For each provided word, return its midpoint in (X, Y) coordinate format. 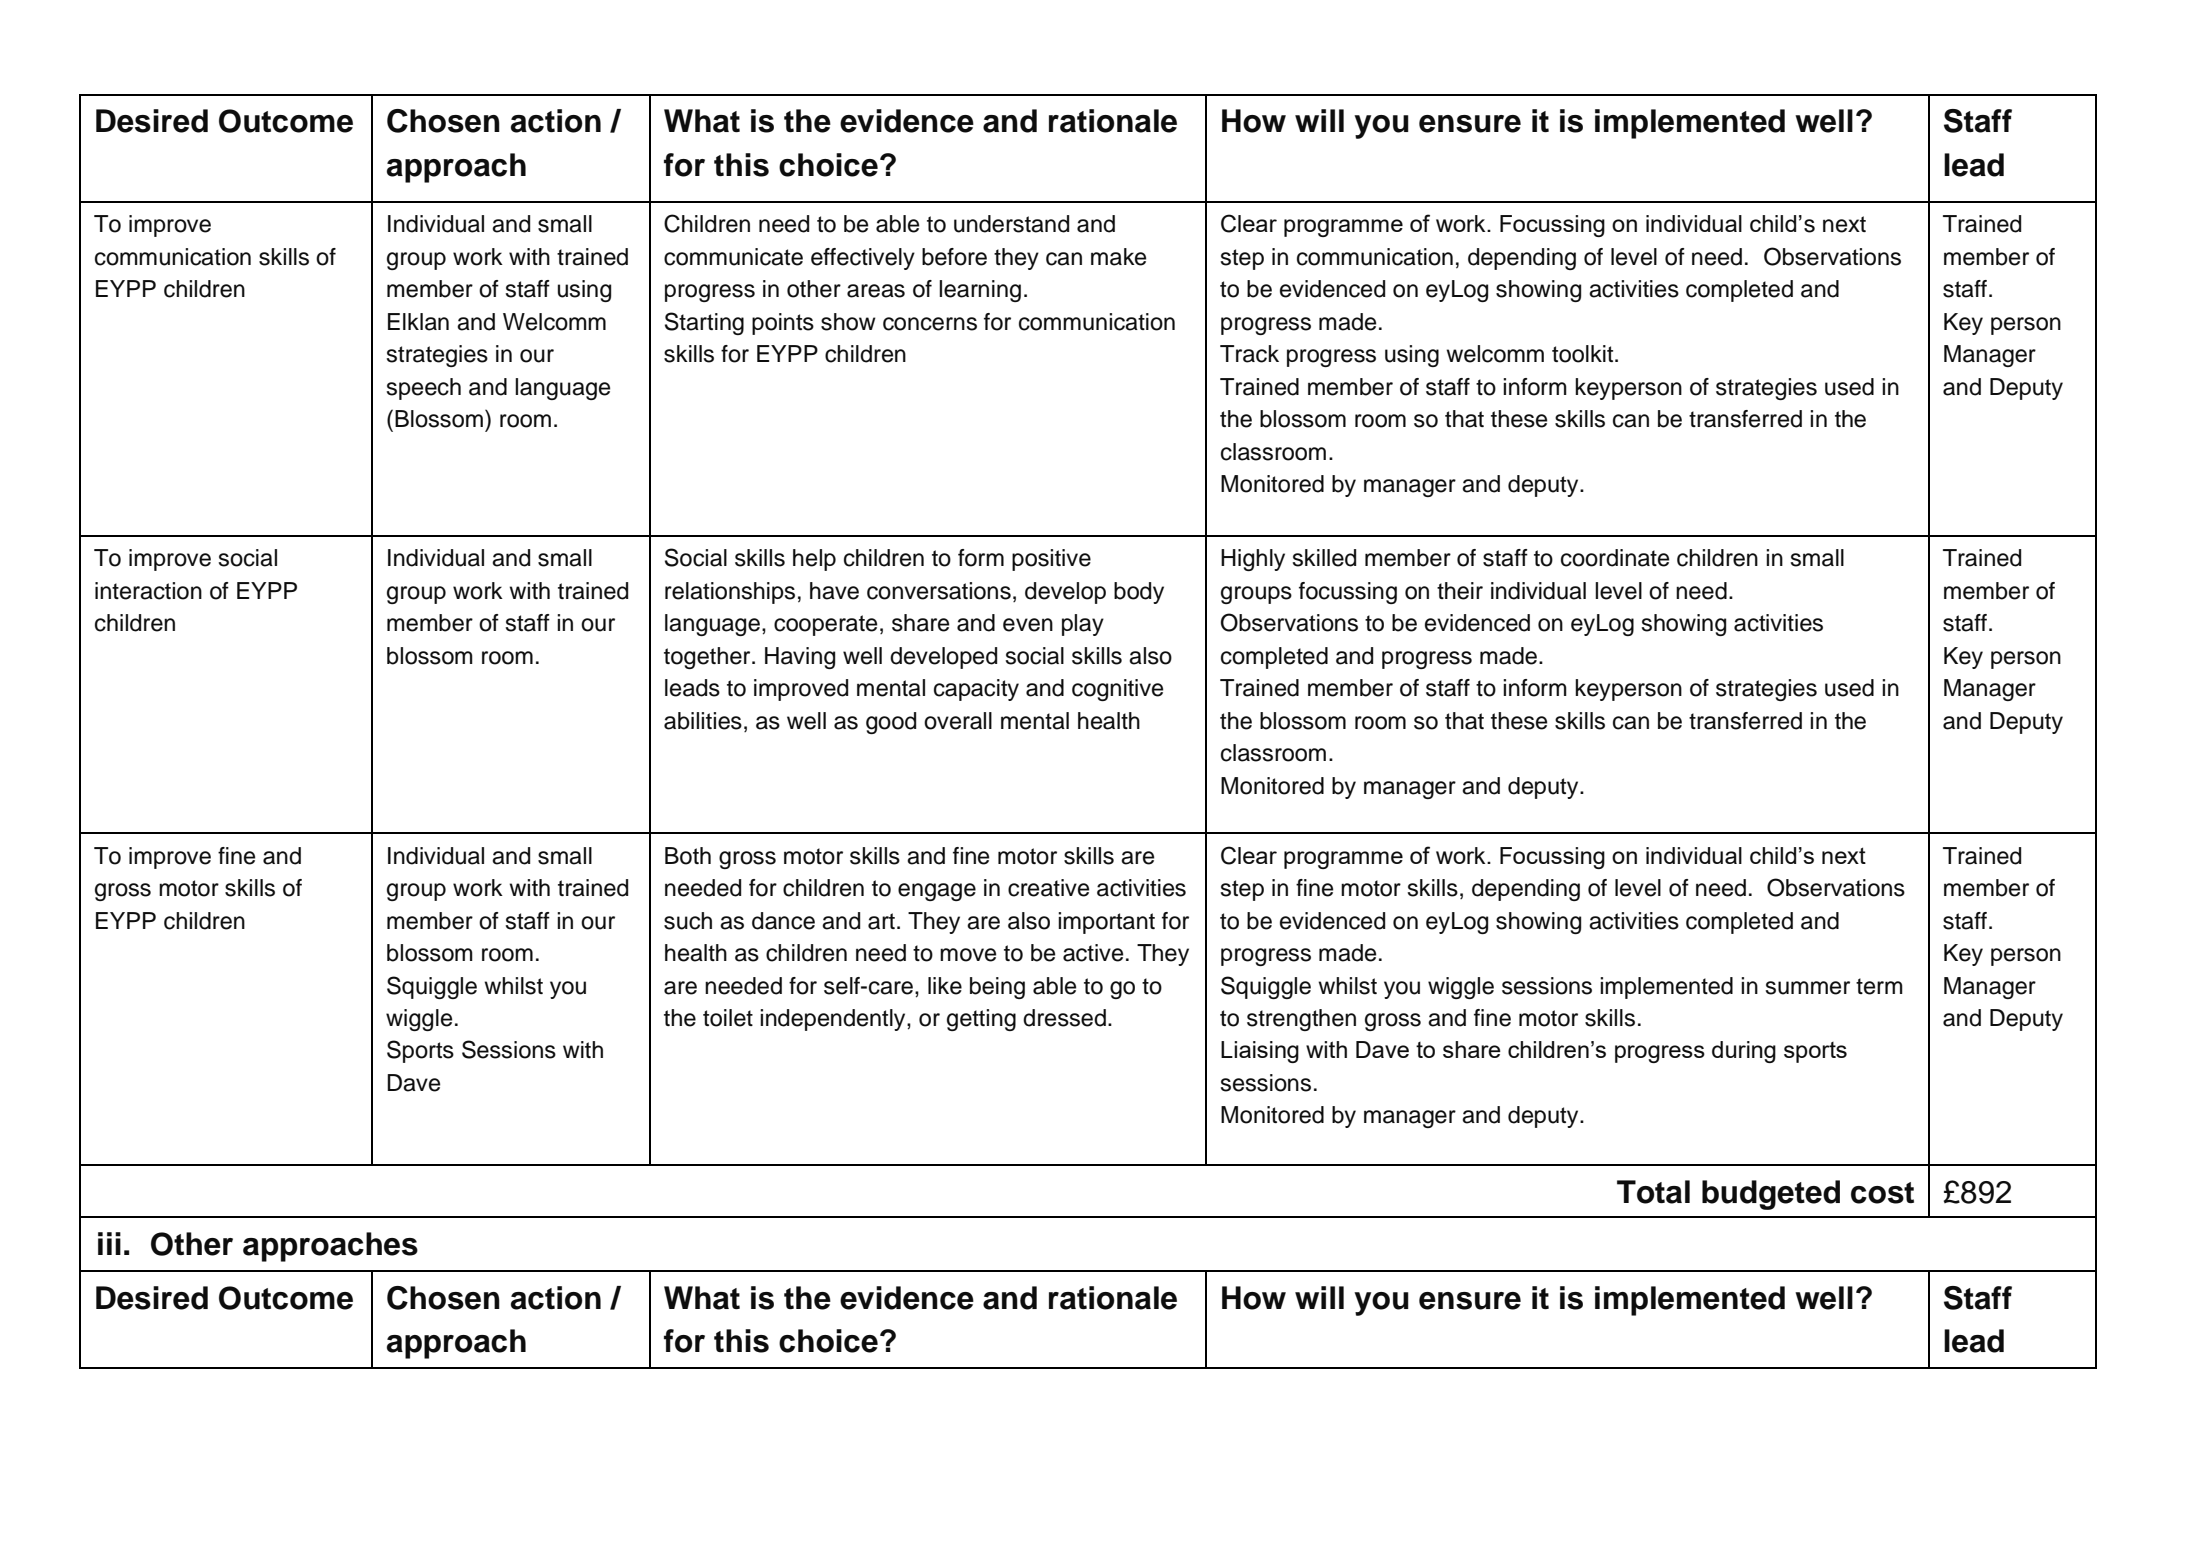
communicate (733, 257)
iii (109, 1243)
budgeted (1771, 1195)
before (954, 257)
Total (1653, 1192)
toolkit (1584, 354)
